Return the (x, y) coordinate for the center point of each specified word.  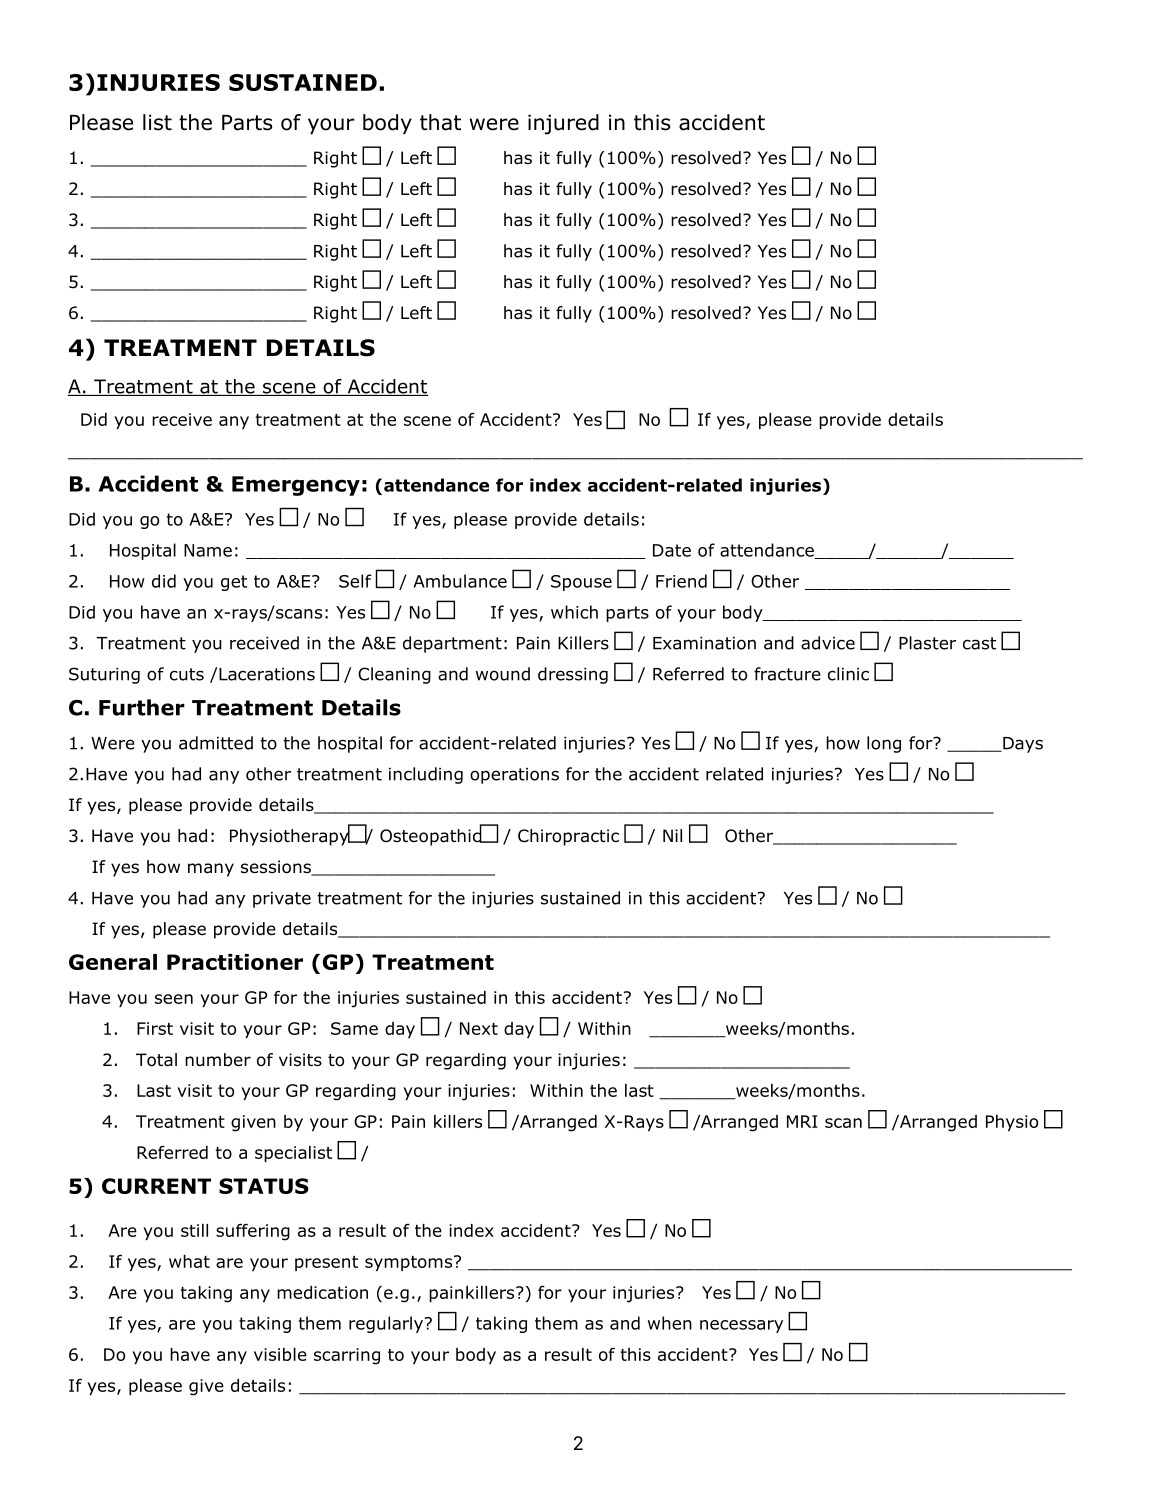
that (440, 122)
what (189, 1261)
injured (563, 124)
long (884, 744)
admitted (216, 743)
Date (672, 550)
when (670, 1323)
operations (514, 776)
